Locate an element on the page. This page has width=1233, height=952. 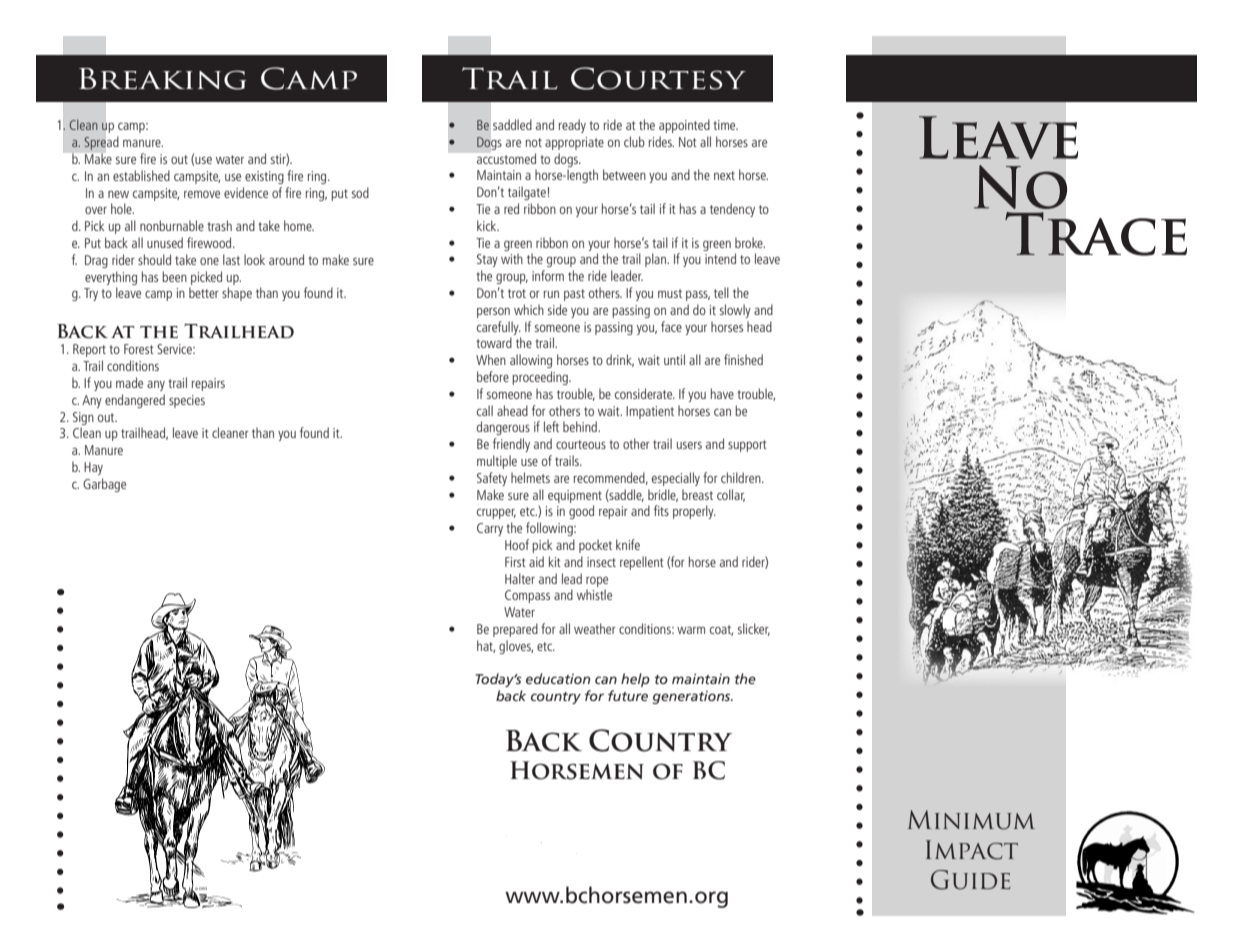
Breaking is located at coordinates (163, 79).
